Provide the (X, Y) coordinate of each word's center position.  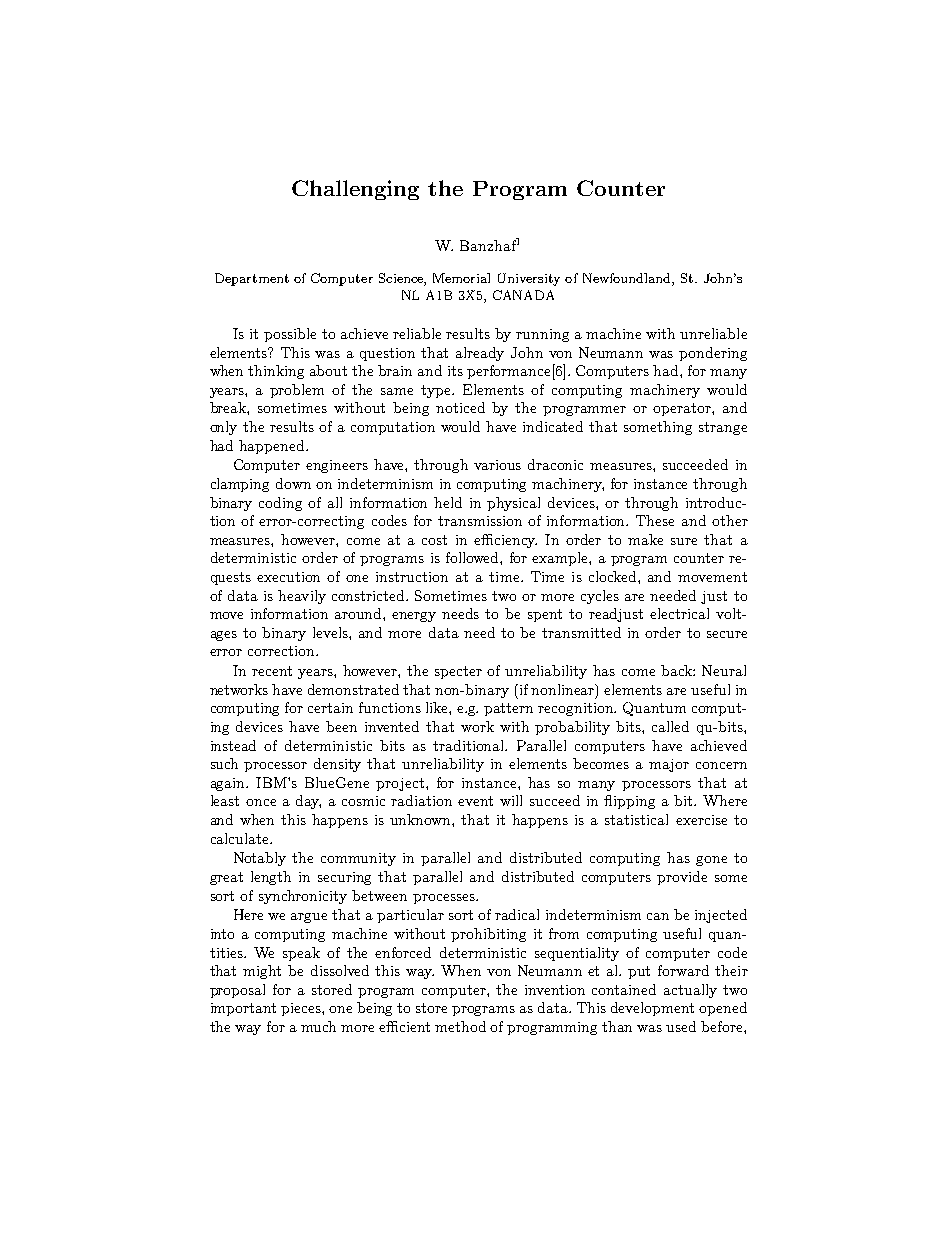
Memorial (461, 278)
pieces (302, 1009)
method (460, 1026)
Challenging (355, 190)
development (652, 1009)
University (529, 279)
